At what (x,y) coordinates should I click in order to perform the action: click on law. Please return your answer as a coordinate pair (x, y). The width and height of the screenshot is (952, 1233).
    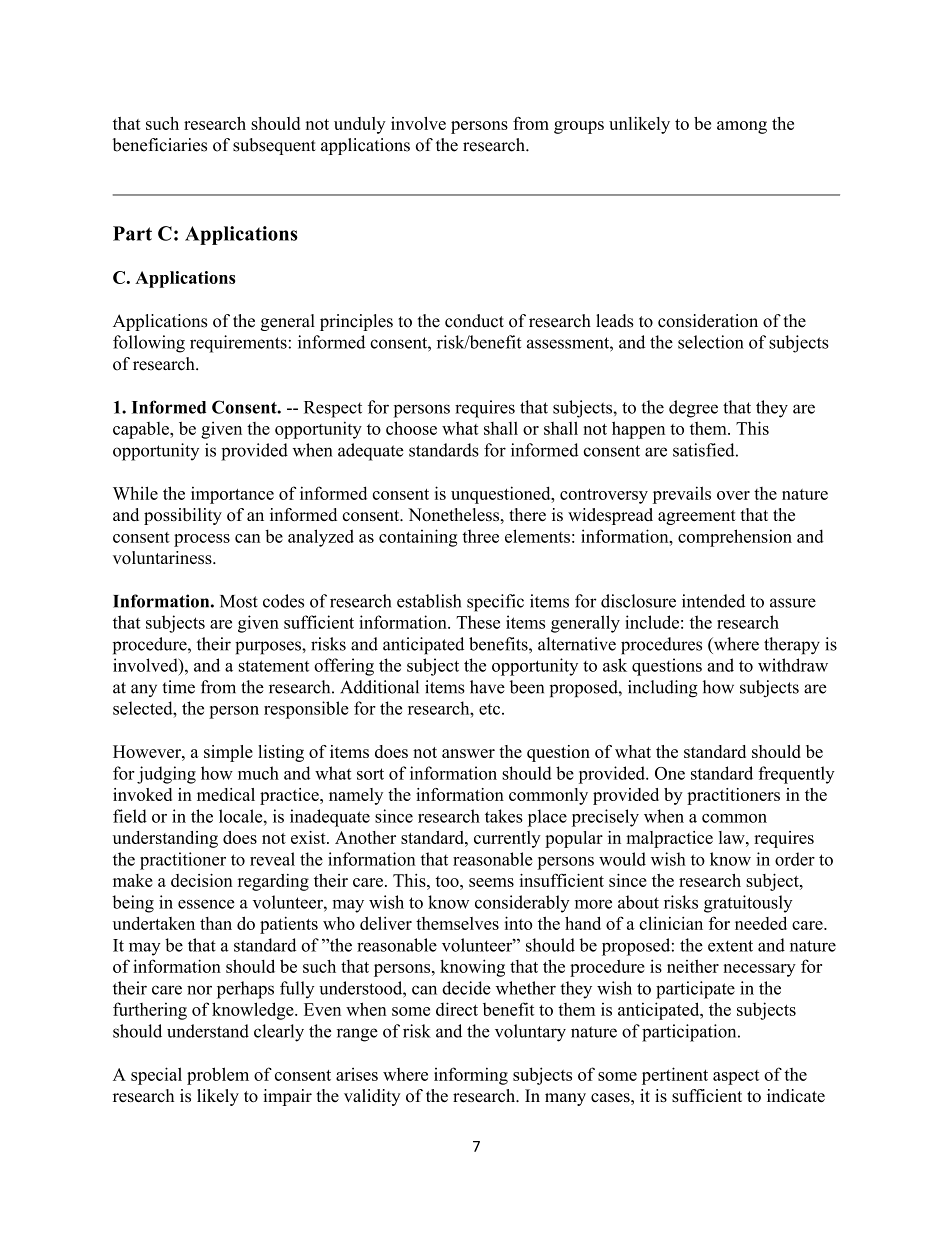
    Looking at the image, I should click on (733, 837).
